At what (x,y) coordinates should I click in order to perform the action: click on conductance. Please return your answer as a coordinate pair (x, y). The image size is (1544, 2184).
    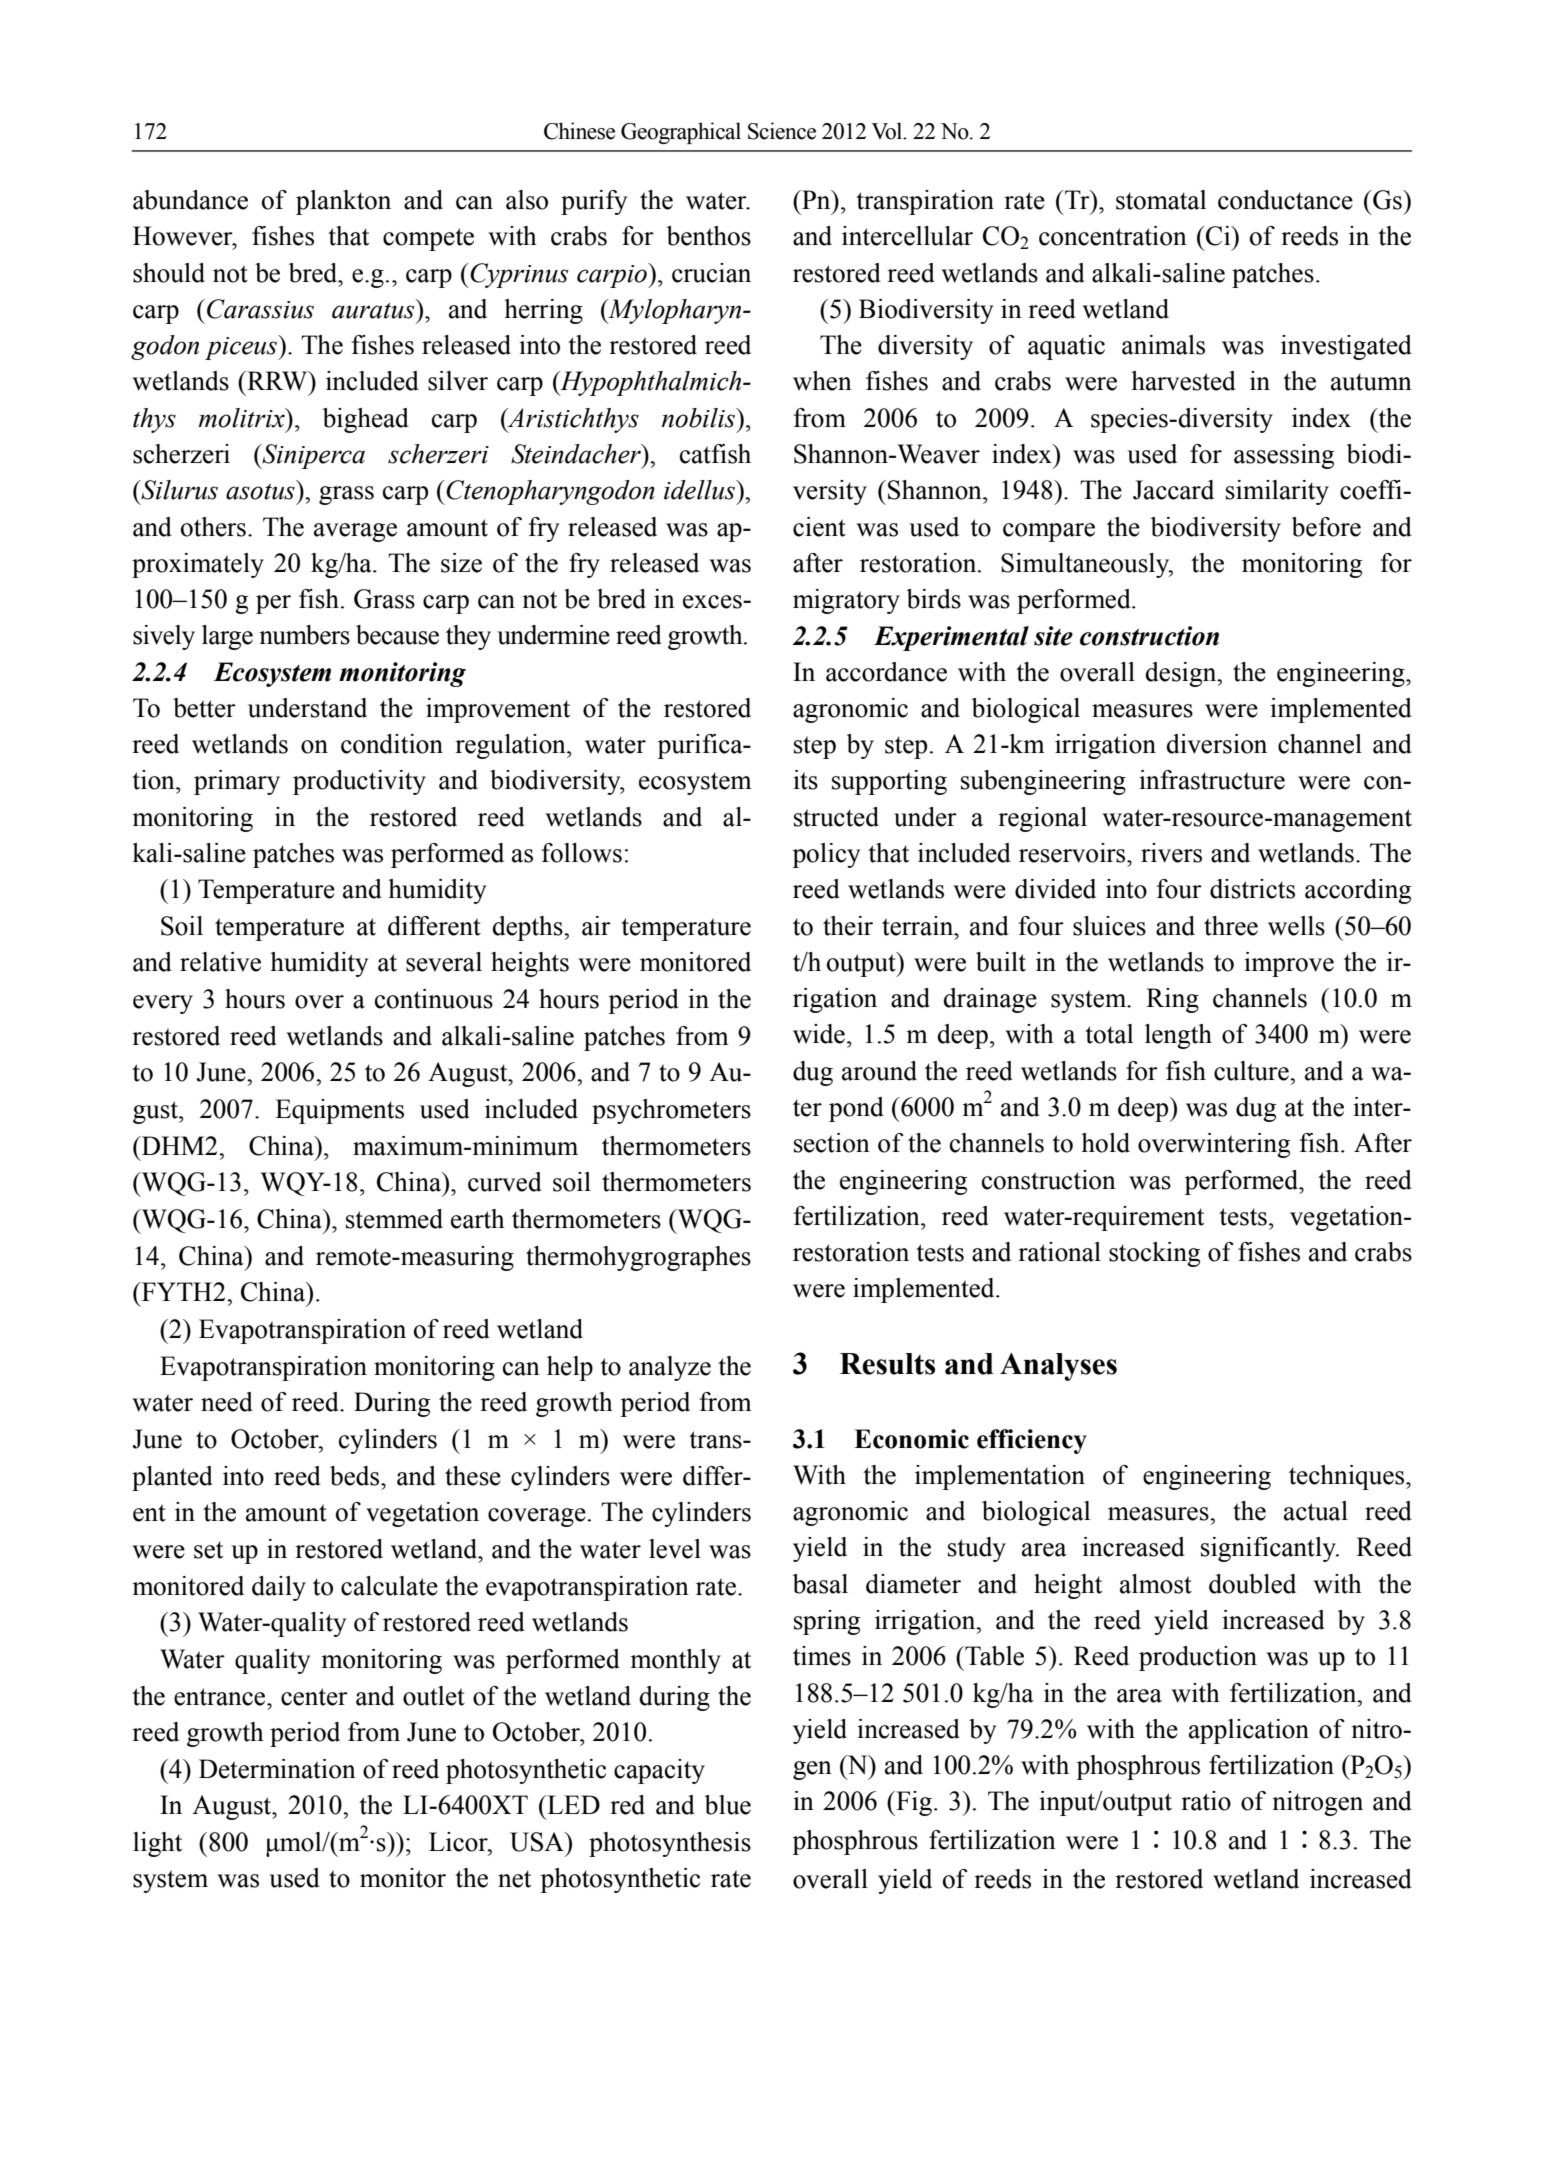
    Looking at the image, I should click on (1285, 200).
